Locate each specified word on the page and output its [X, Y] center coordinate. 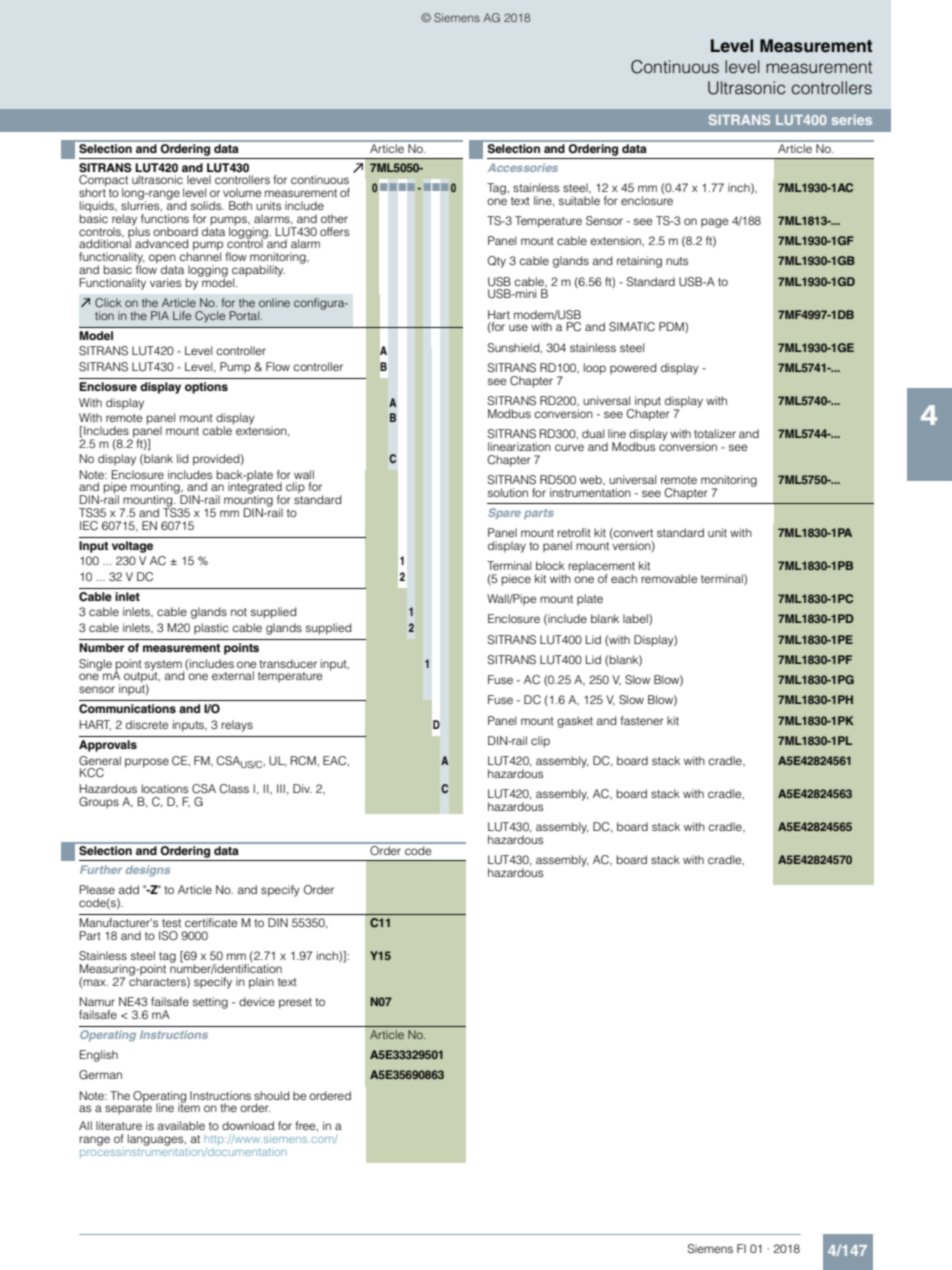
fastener [641, 720]
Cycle [210, 317]
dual [593, 433]
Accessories [523, 167]
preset [295, 1003]
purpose [147, 763]
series [852, 120]
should [271, 1095]
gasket [575, 722]
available [181, 1125]
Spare [504, 514]
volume [242, 192]
